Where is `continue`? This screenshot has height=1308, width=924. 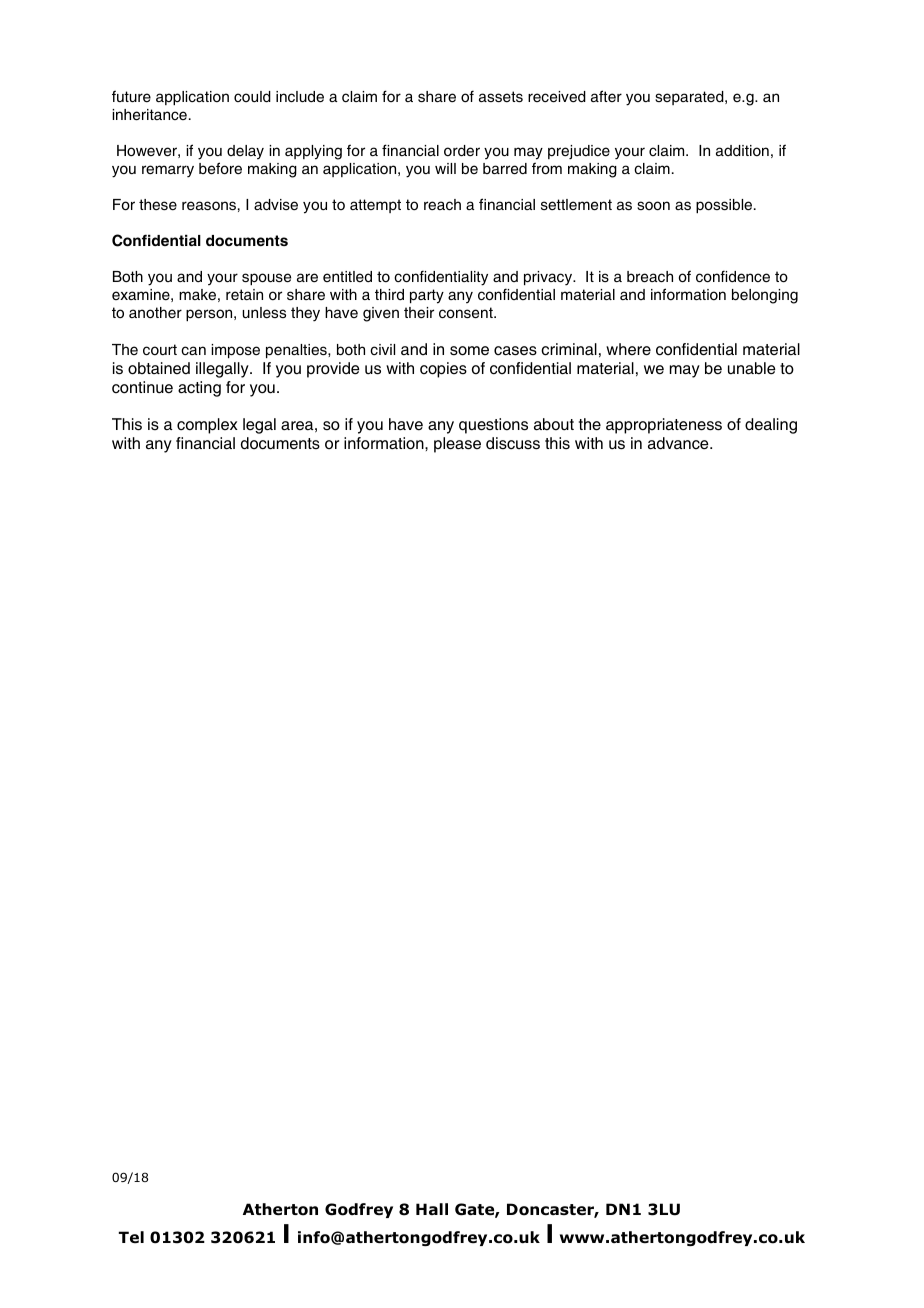 continue is located at coordinates (142, 387).
